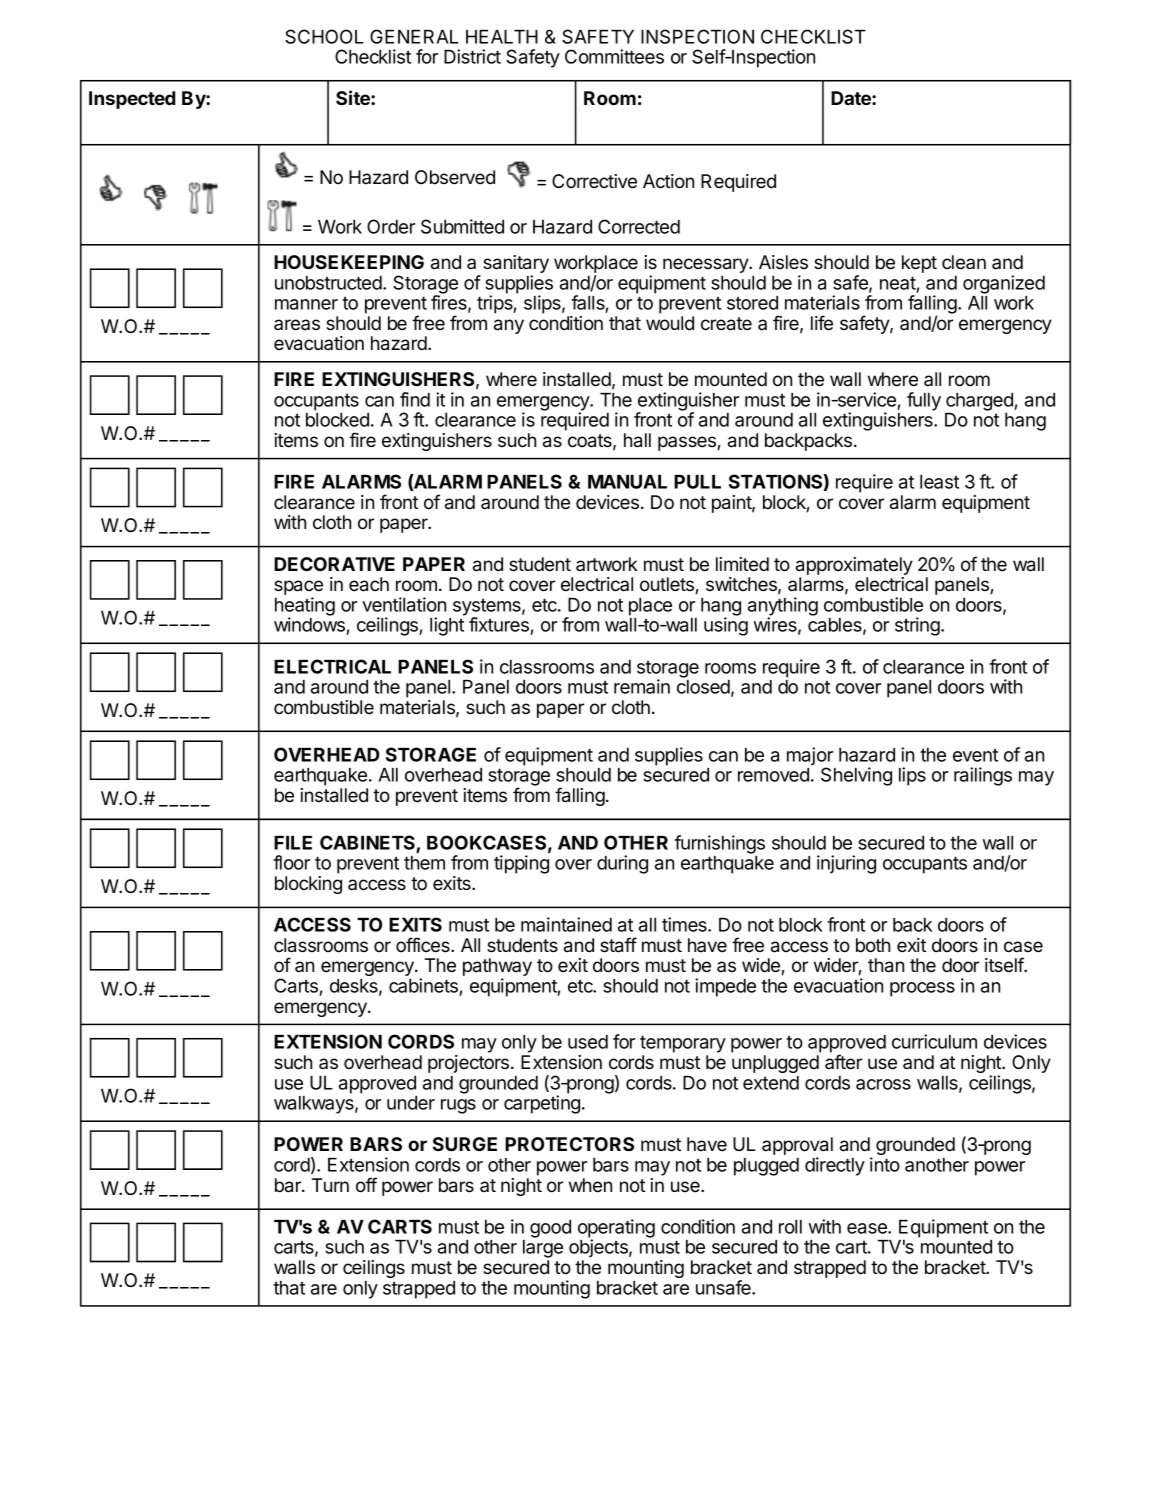  Describe the element at coordinates (918, 626) in the document. I see `string` at that location.
